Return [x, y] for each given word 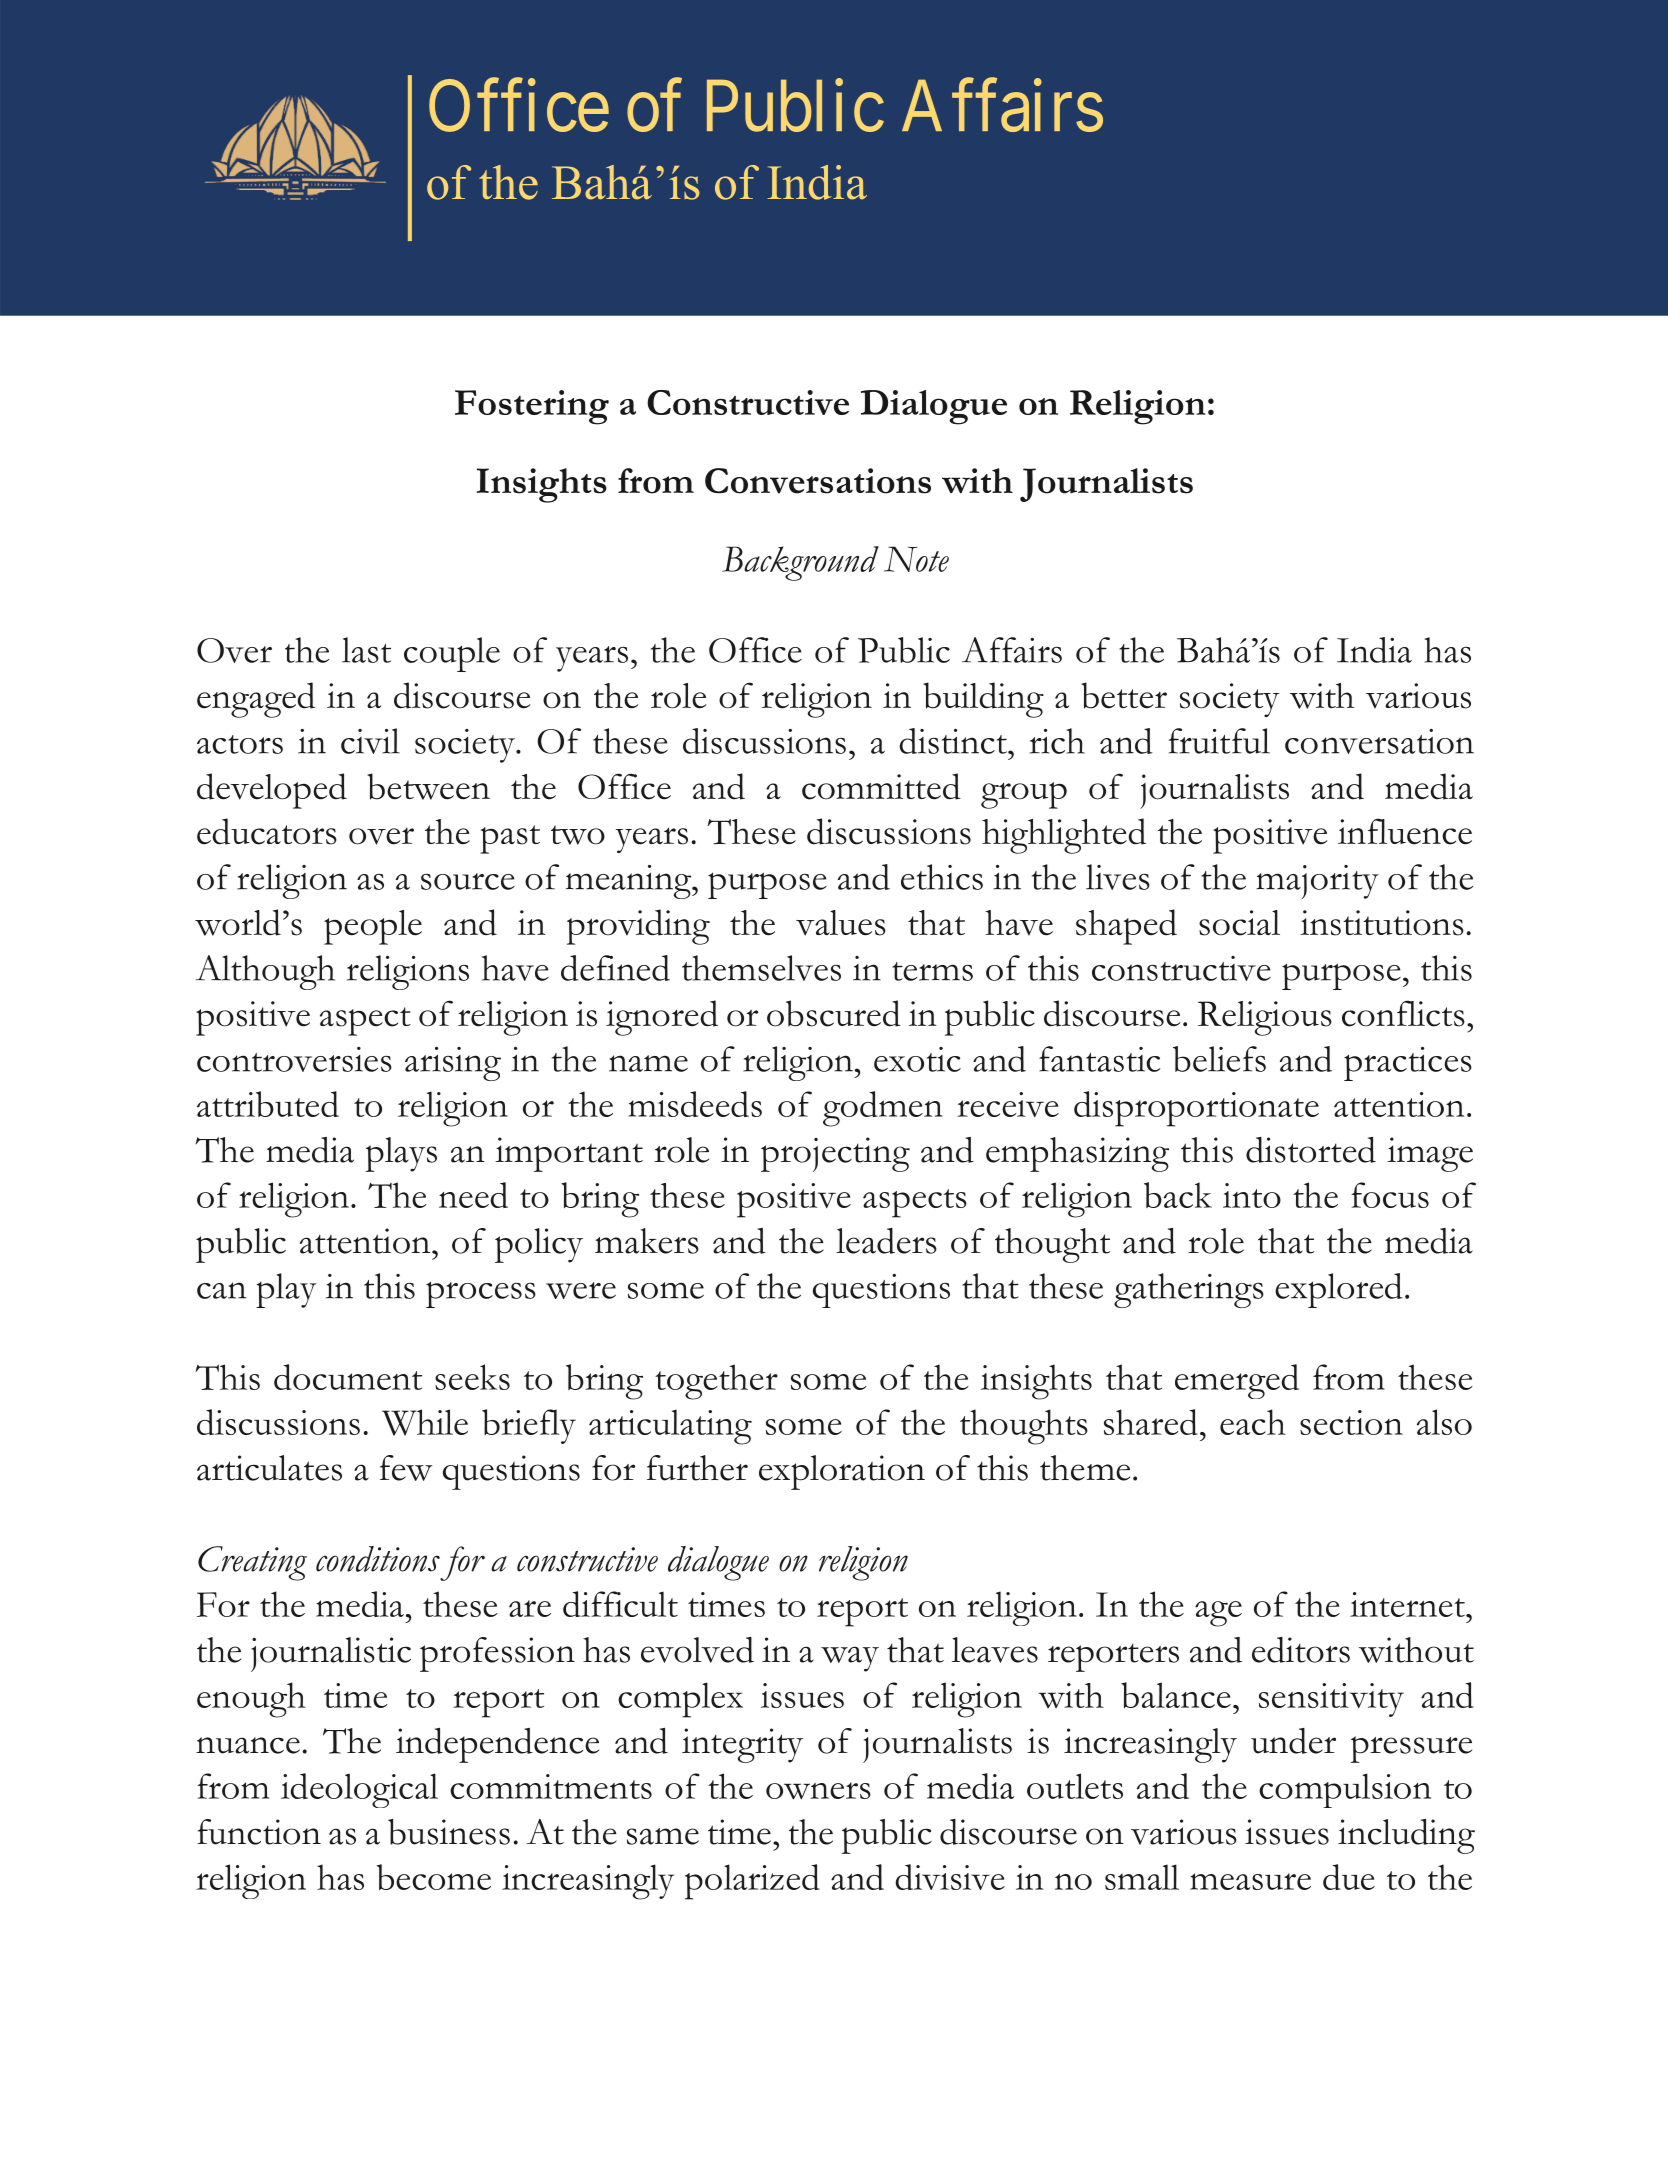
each [1253, 1422]
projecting [835, 1154]
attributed [268, 1104]
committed [881, 786]
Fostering [532, 407]
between [428, 786]
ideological [359, 1790]
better [1124, 695]
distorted [1311, 1150]
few [406, 1468]
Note [916, 559]
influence [1405, 831]
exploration [842, 1472]
